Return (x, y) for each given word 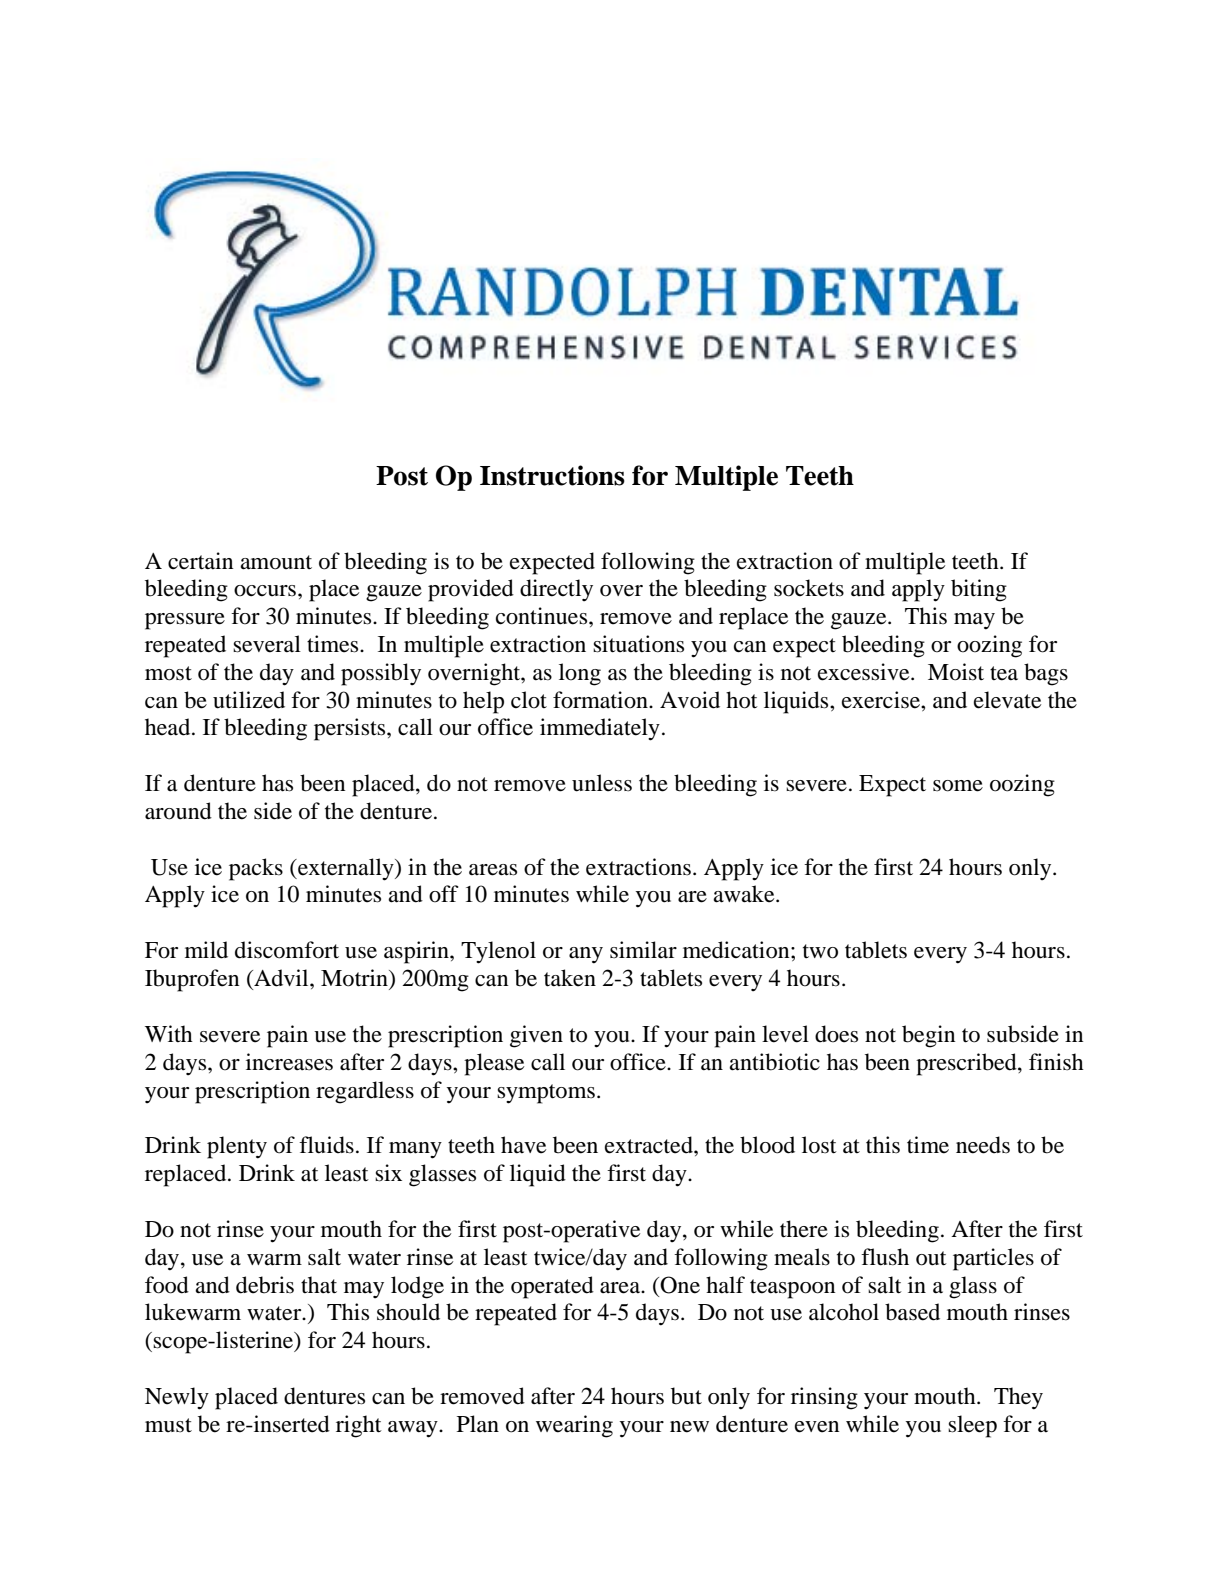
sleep (972, 1426)
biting (979, 590)
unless (602, 783)
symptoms (546, 1094)
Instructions (552, 475)
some (958, 786)
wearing (574, 1426)
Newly (177, 1398)
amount (276, 562)
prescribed (967, 1064)
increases (289, 1062)
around (178, 811)
